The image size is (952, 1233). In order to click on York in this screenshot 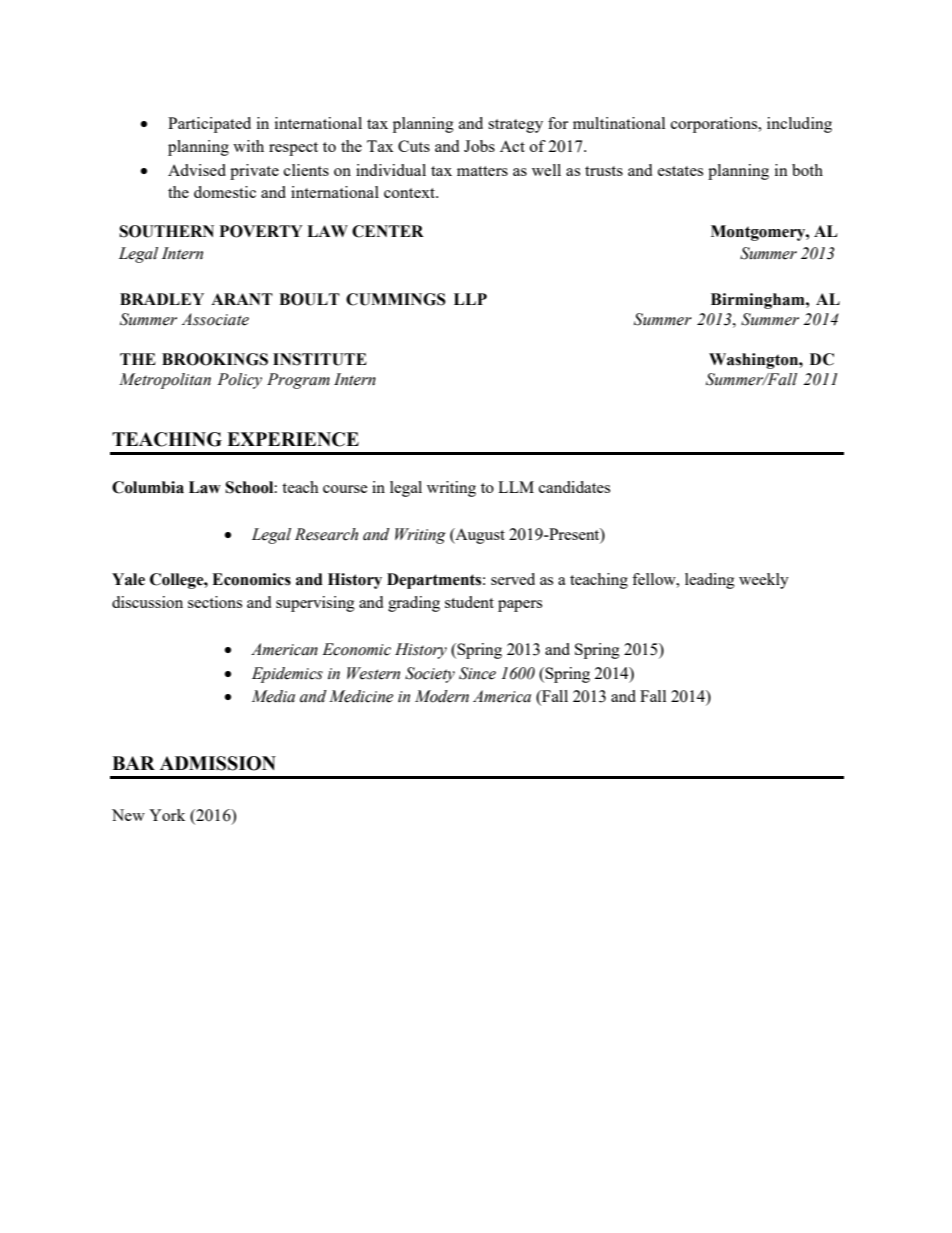, I will do `click(167, 815)`.
